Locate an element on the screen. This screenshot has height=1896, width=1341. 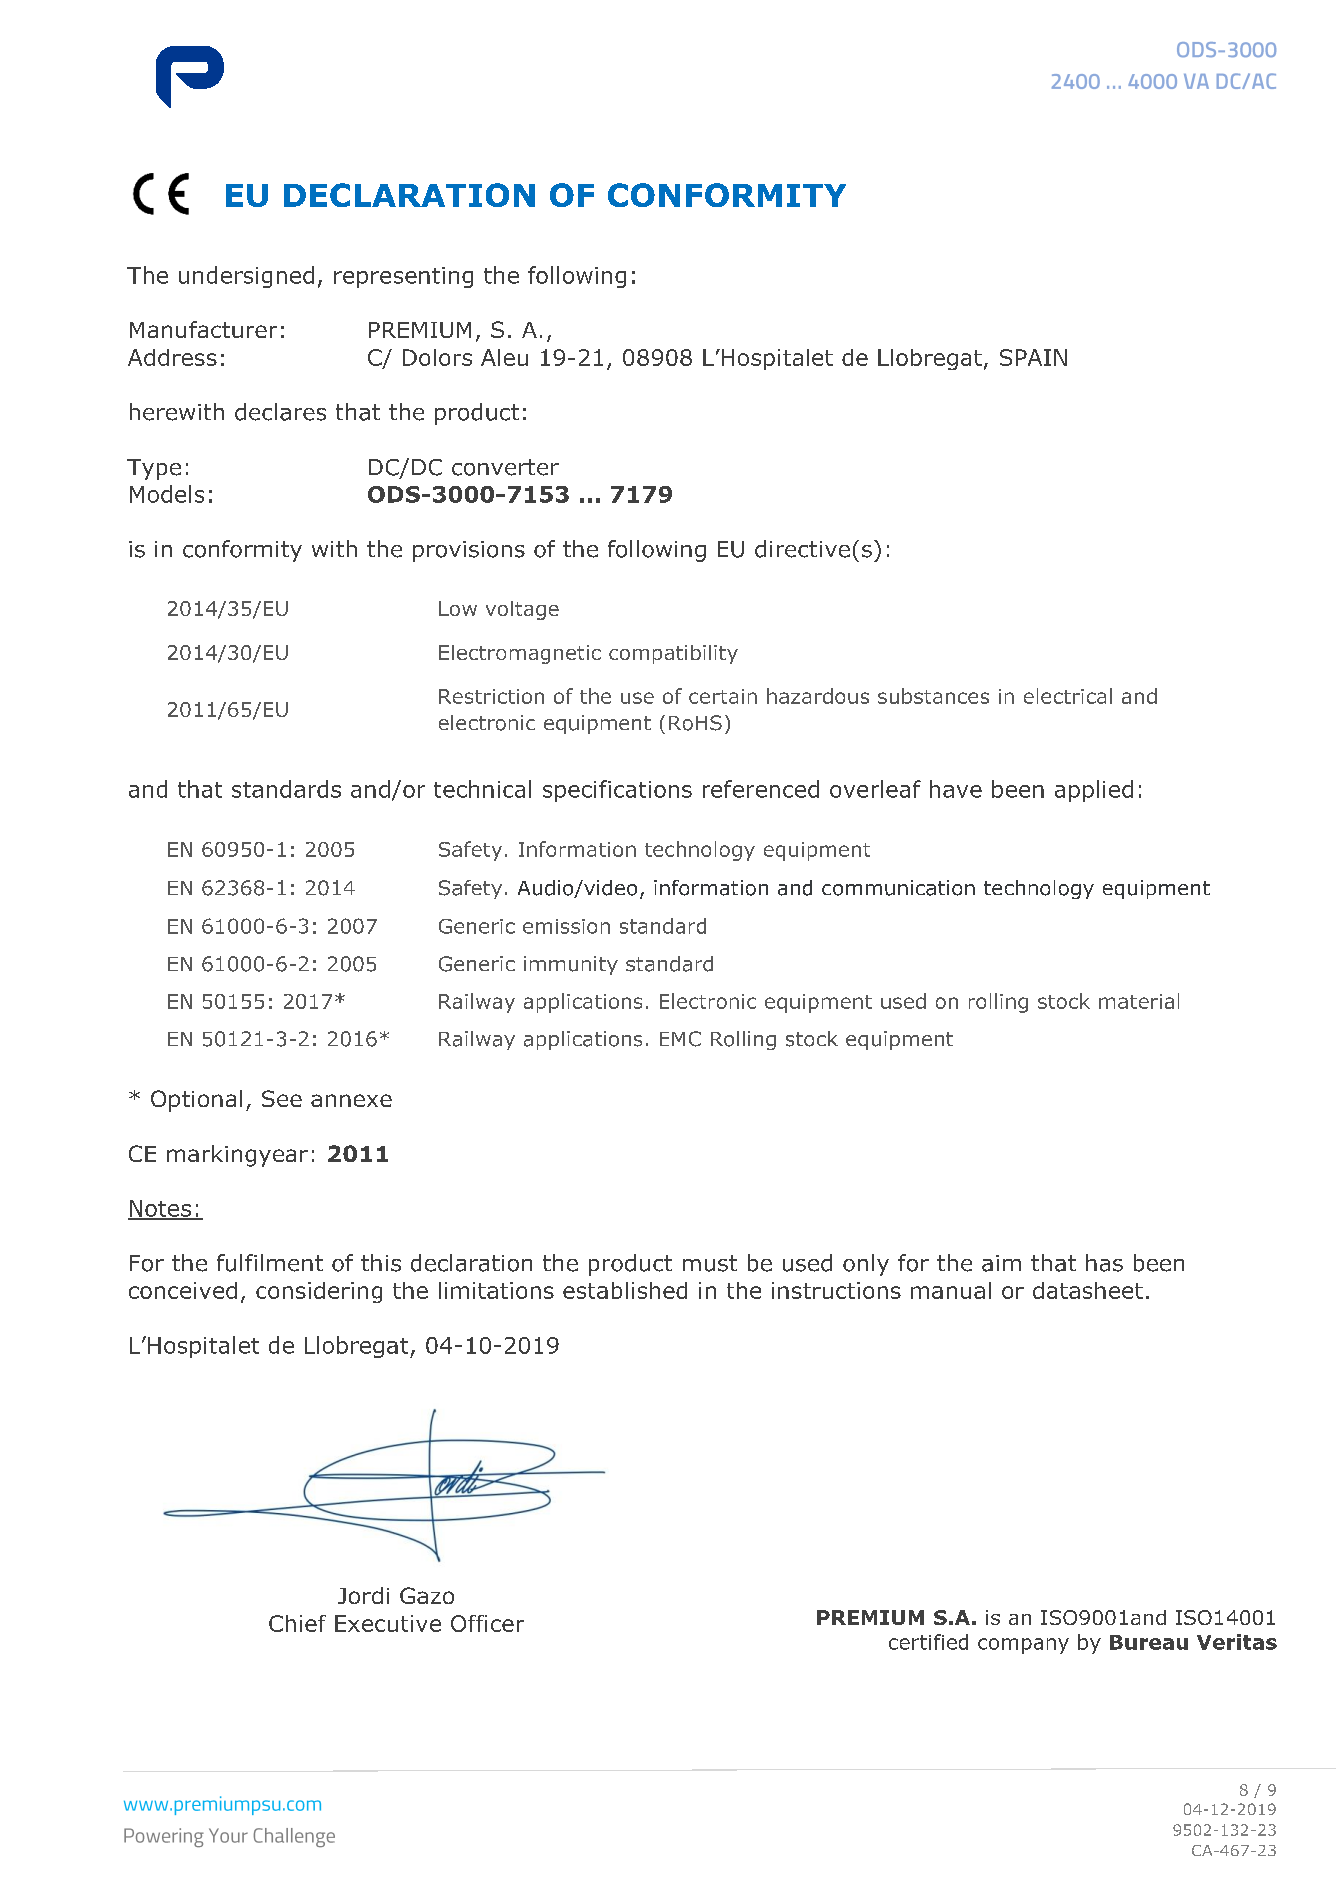
datasheet is located at coordinates (1088, 1290).
